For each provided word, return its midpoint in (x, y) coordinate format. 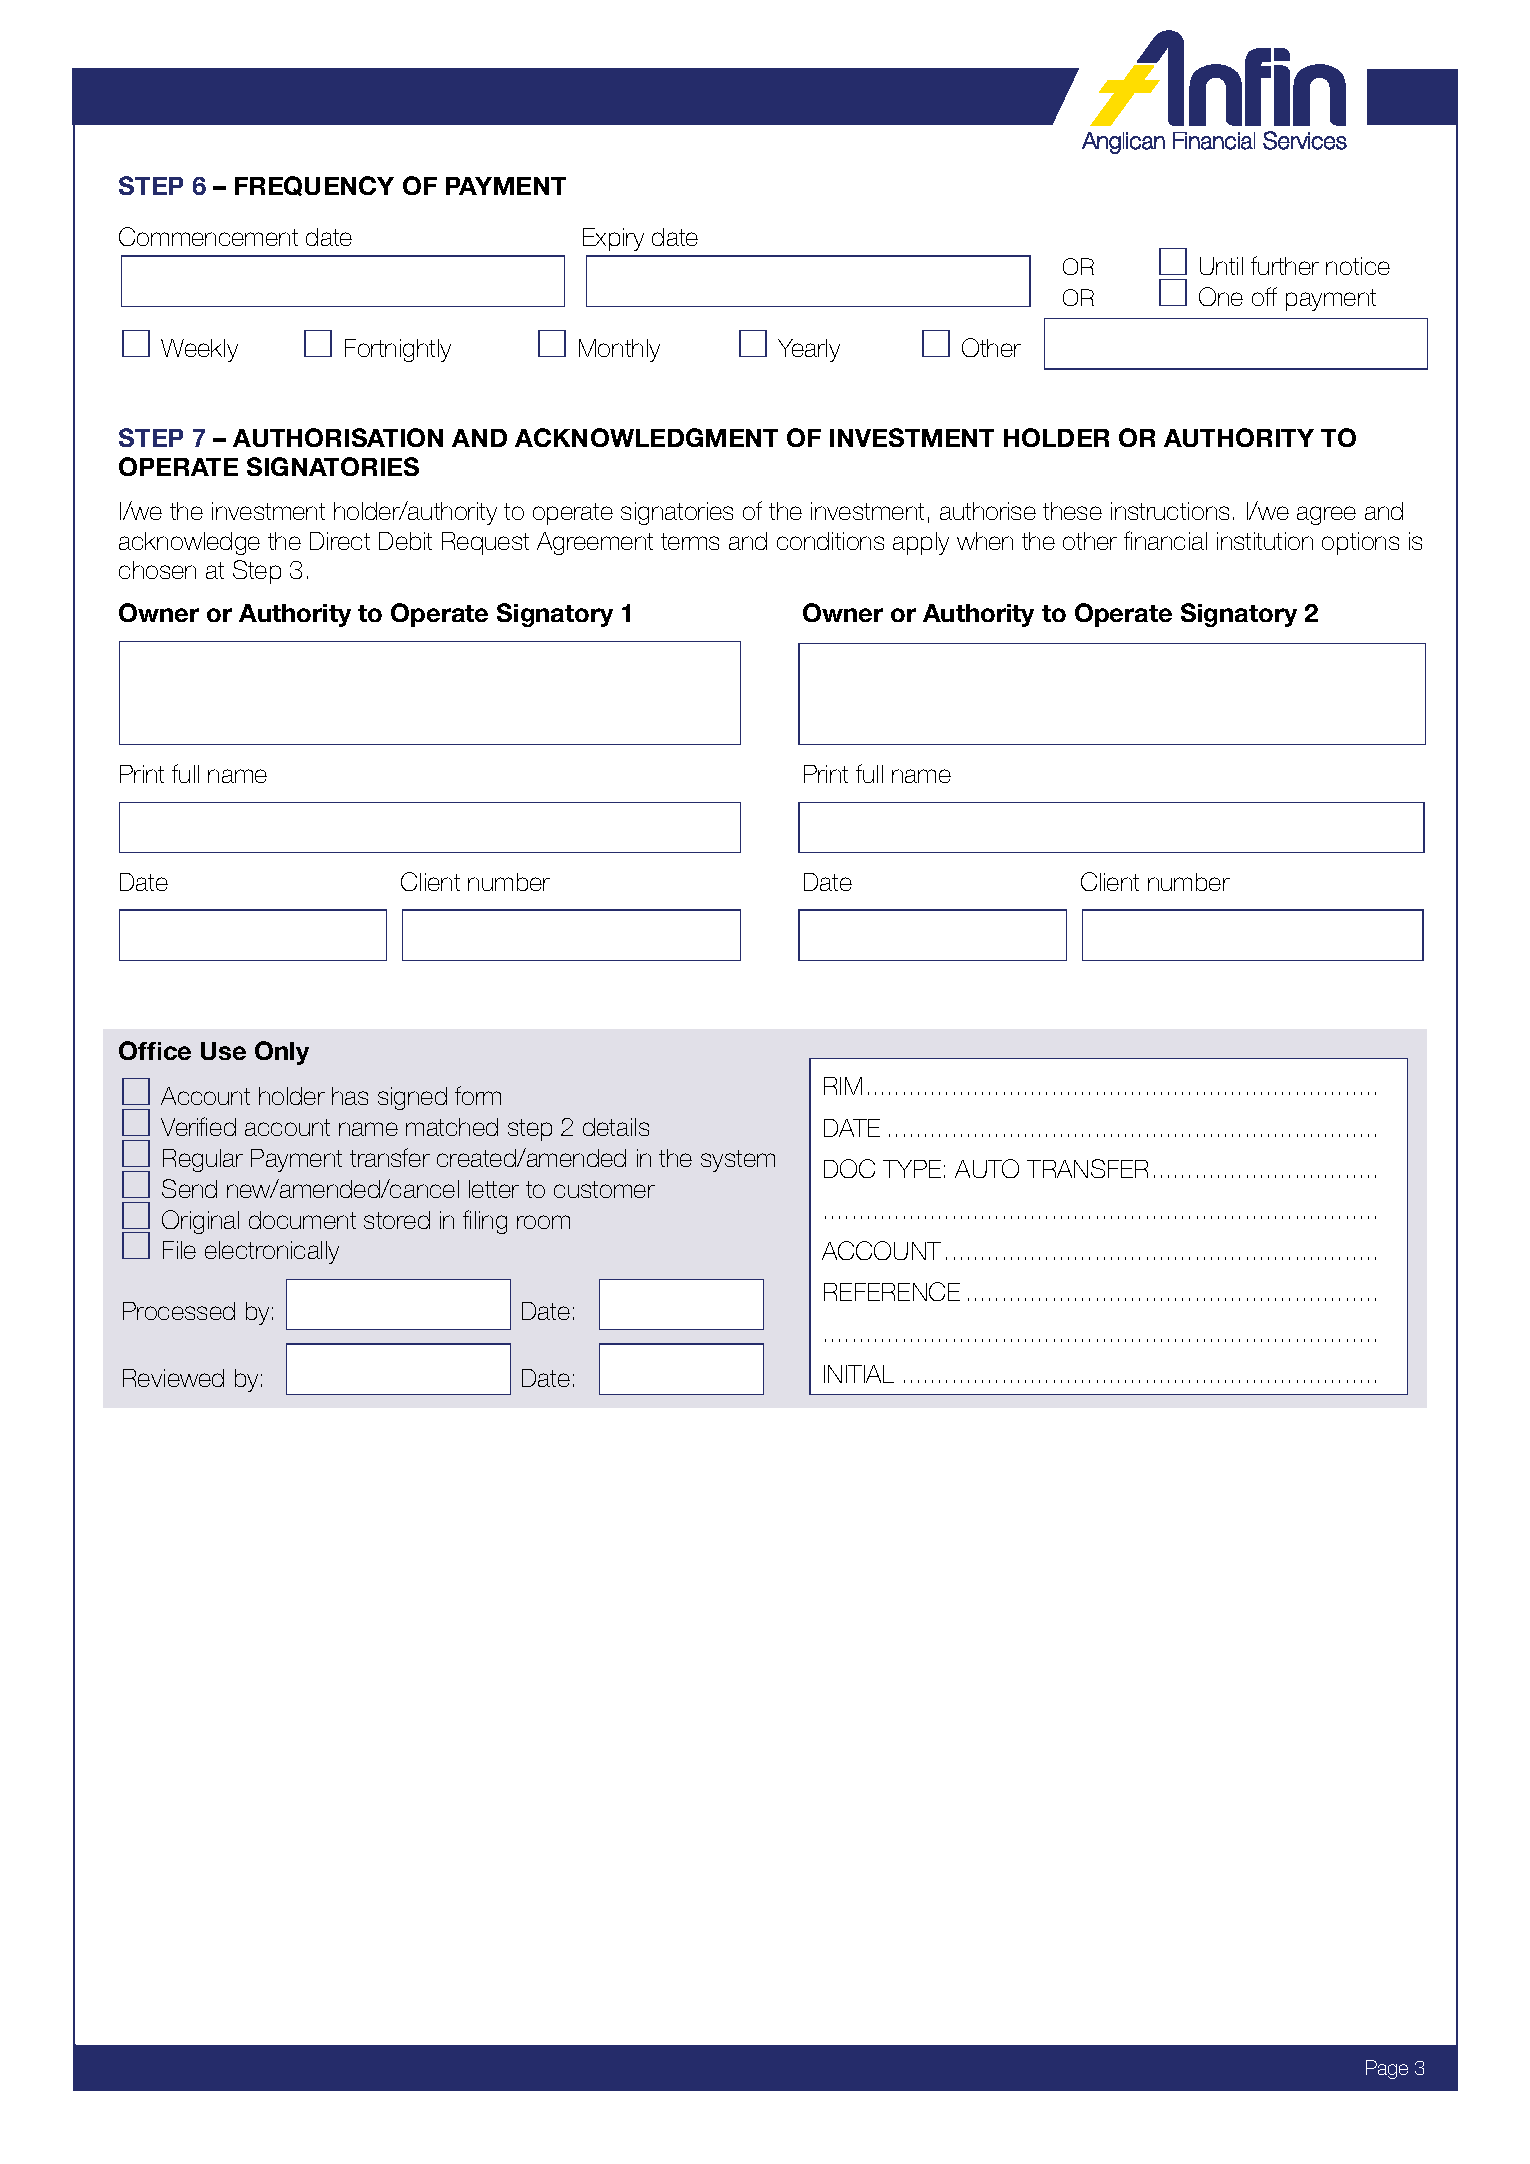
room (543, 1222)
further (1285, 265)
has (350, 1096)
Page (1387, 2069)
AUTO (987, 1168)
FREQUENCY (314, 186)
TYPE (912, 1169)
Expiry (613, 239)
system (738, 1161)
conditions (830, 541)
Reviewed (173, 1378)
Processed (179, 1311)
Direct (340, 541)
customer (604, 1189)
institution (1265, 541)
